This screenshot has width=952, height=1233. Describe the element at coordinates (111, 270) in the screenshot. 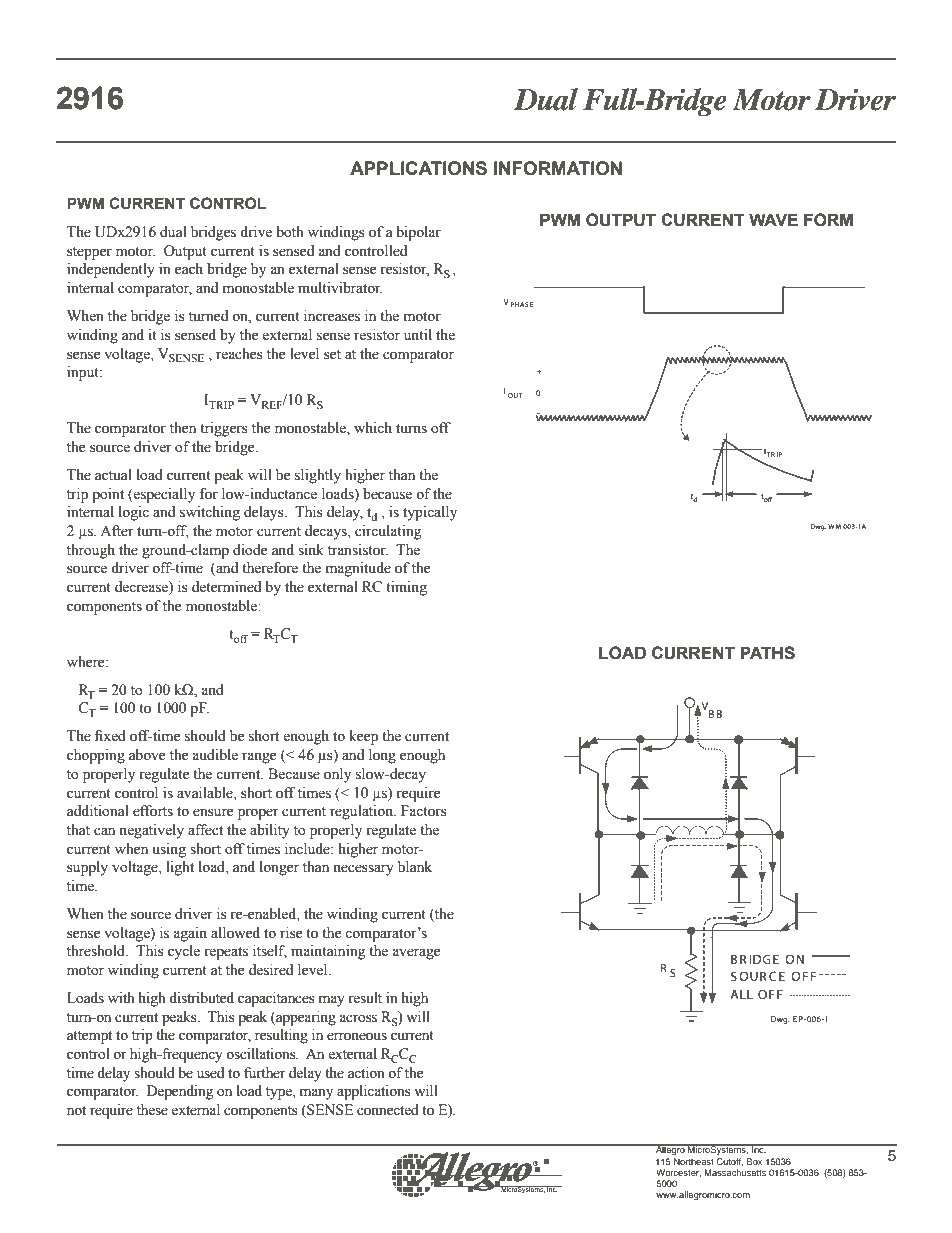

I see `independently` at that location.
